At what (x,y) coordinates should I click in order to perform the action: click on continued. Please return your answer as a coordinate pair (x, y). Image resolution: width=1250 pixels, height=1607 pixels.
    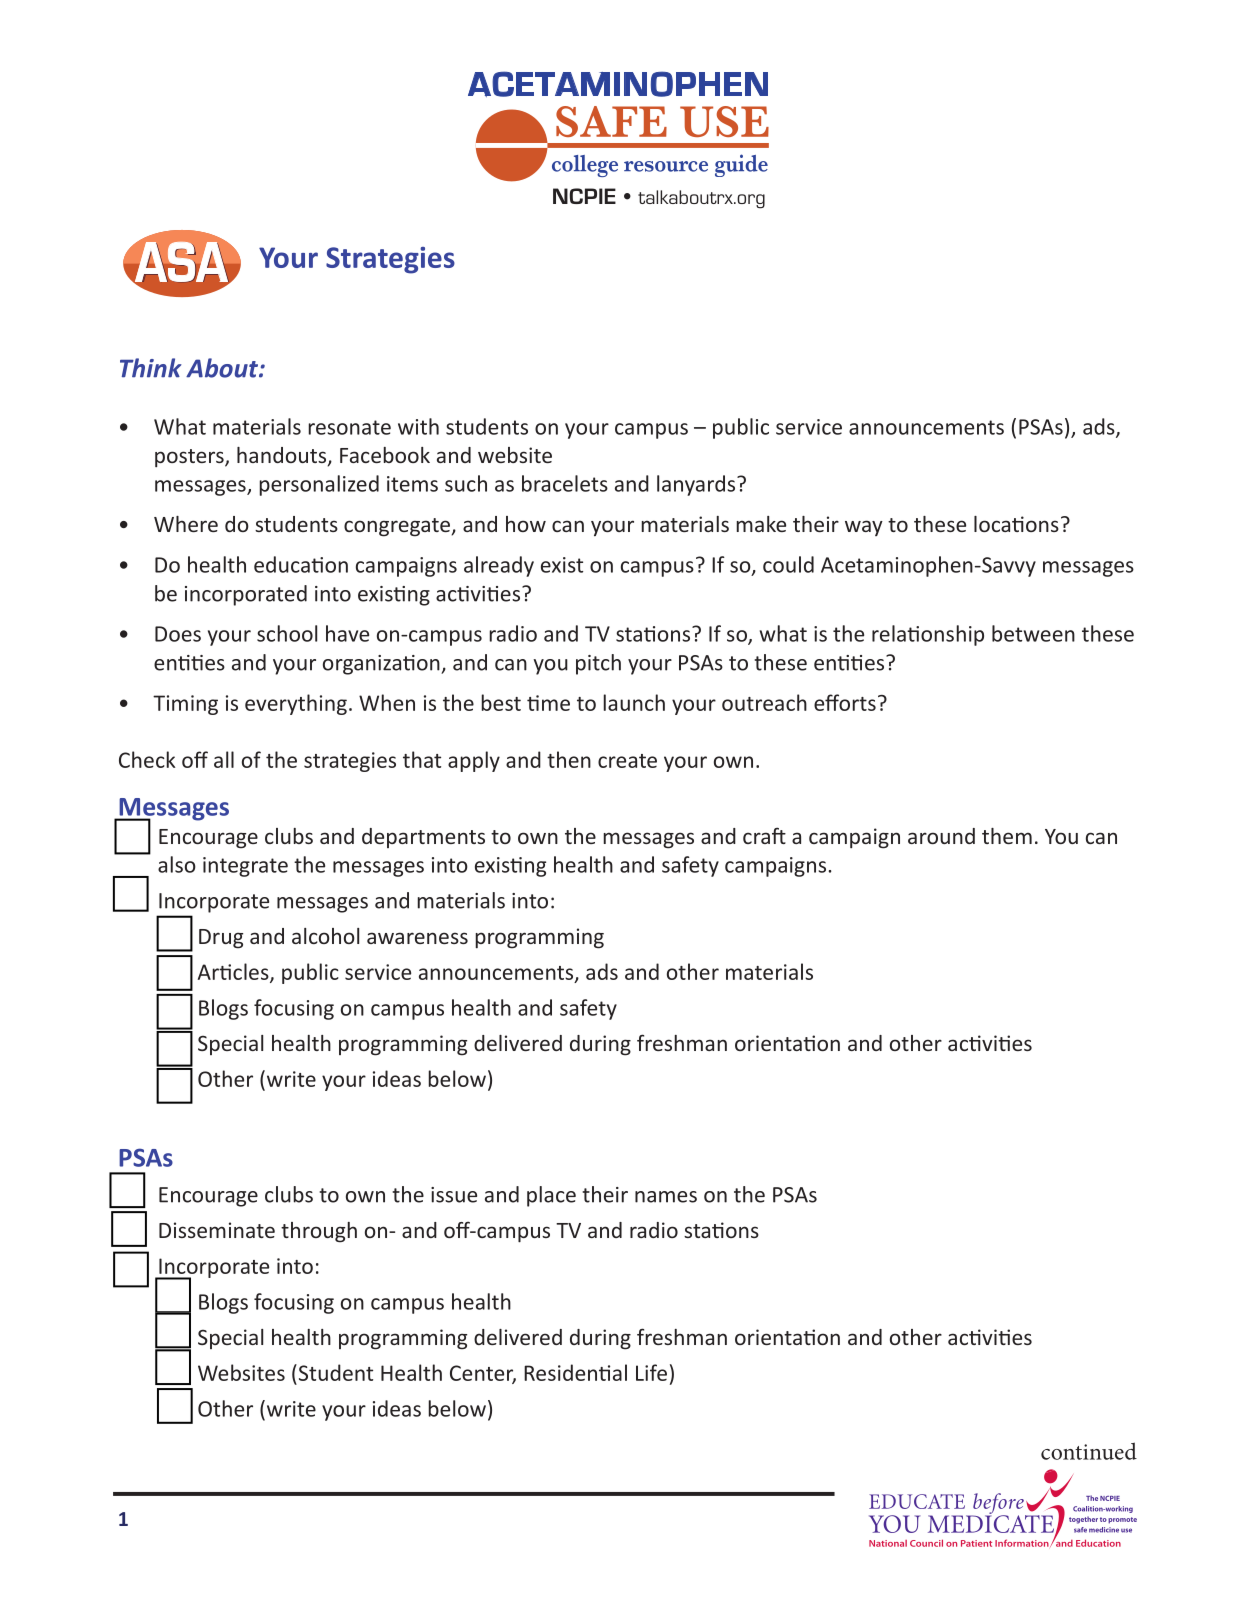
    Looking at the image, I should click on (1089, 1451).
